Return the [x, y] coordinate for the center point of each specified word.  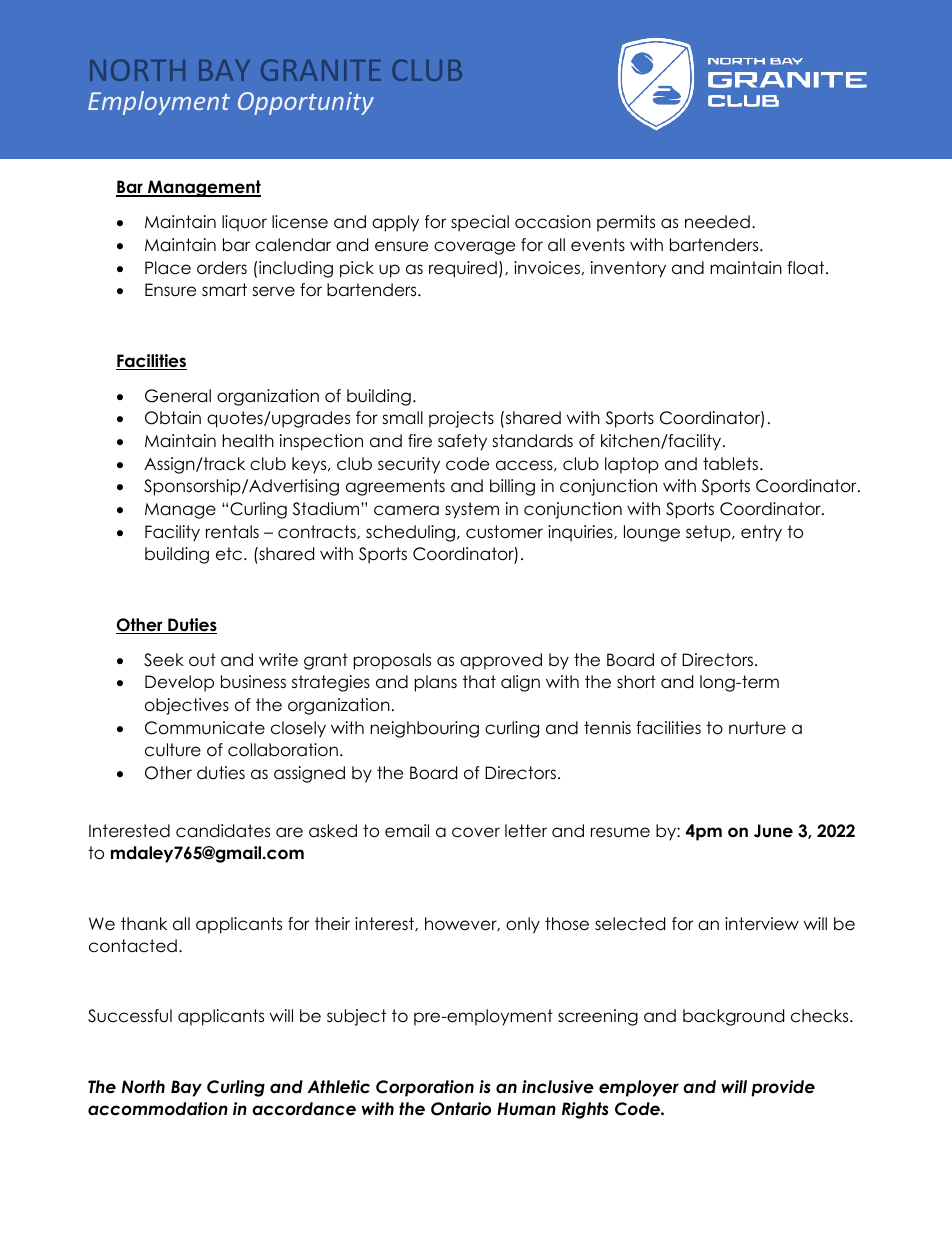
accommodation [158, 1109]
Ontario [461, 1109]
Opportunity [306, 103]
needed [717, 222]
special [480, 223]
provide [783, 1088]
